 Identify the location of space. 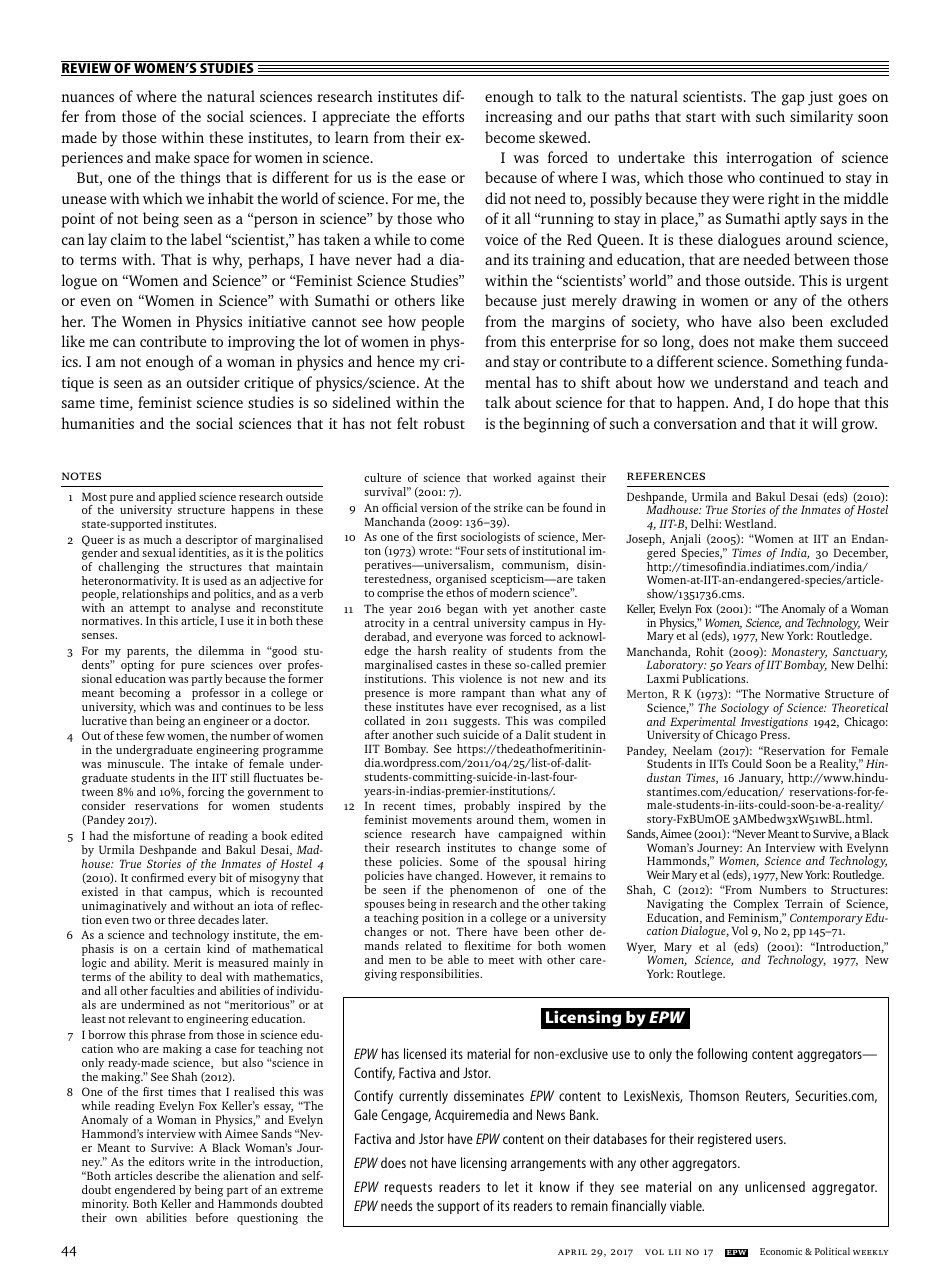
(211, 161).
